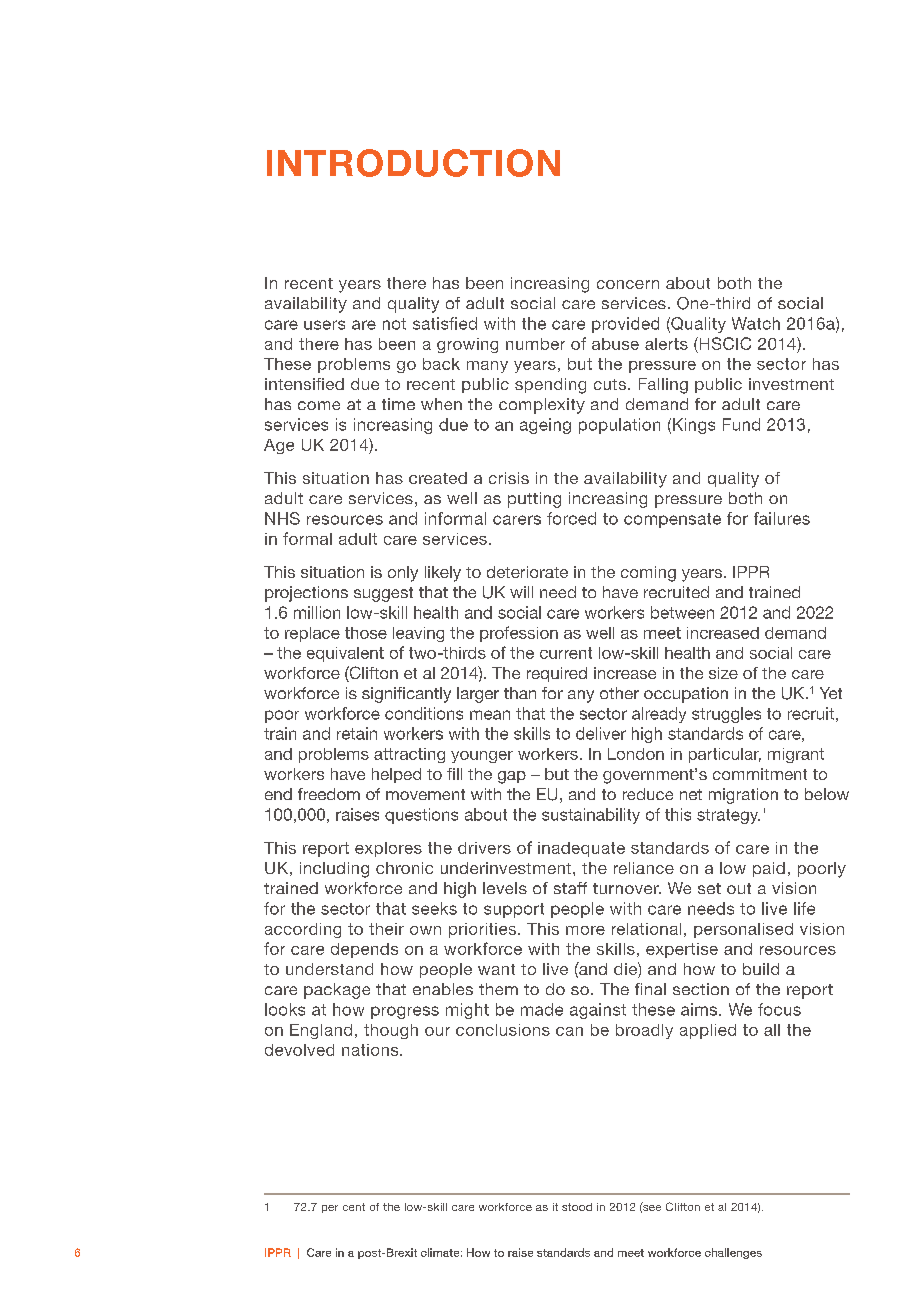  What do you see at coordinates (413, 163) in the document?
I see `INTRODUCTION` at bounding box center [413, 163].
